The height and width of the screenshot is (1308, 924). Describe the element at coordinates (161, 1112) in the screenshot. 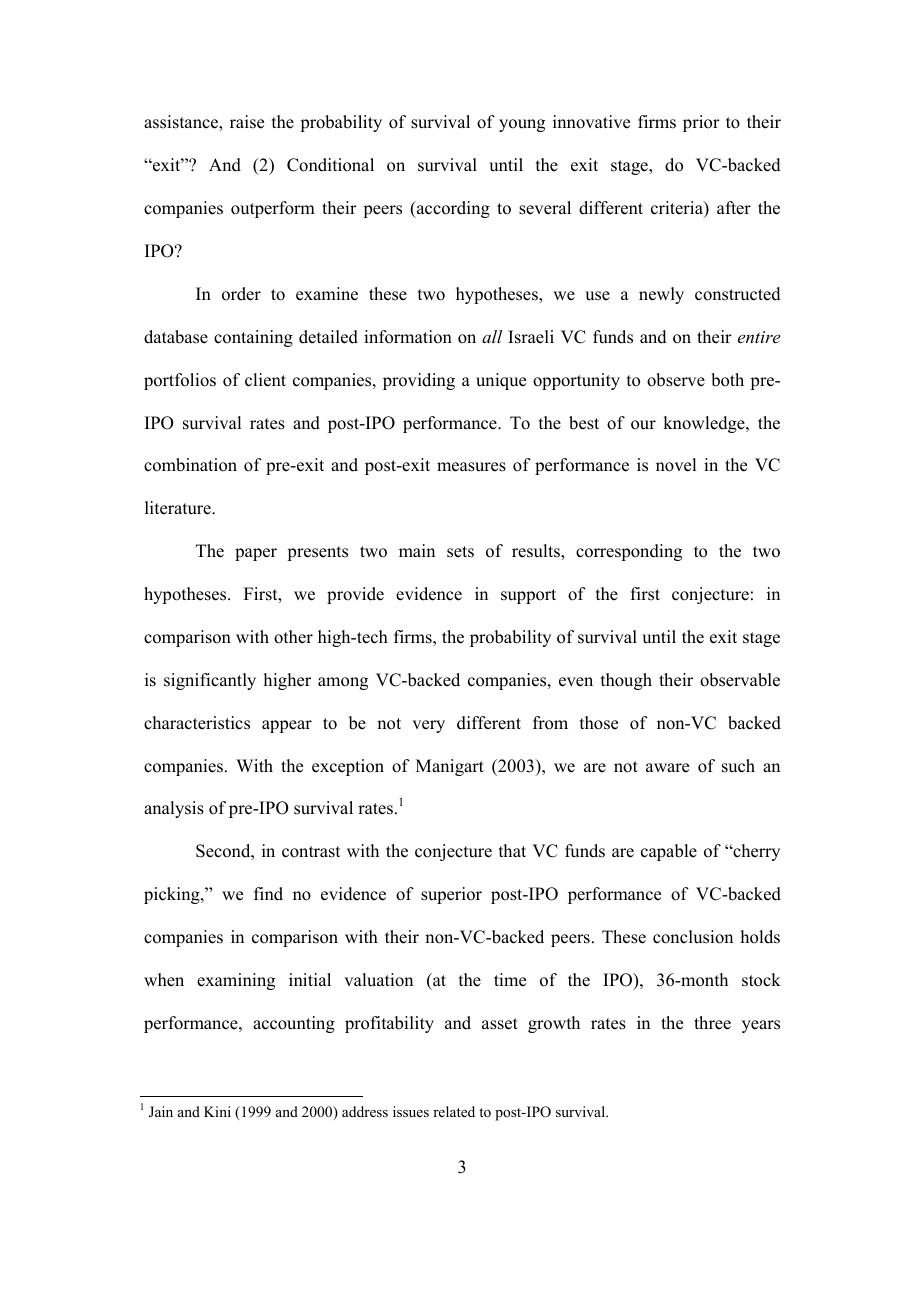

I see `Jain` at that location.
